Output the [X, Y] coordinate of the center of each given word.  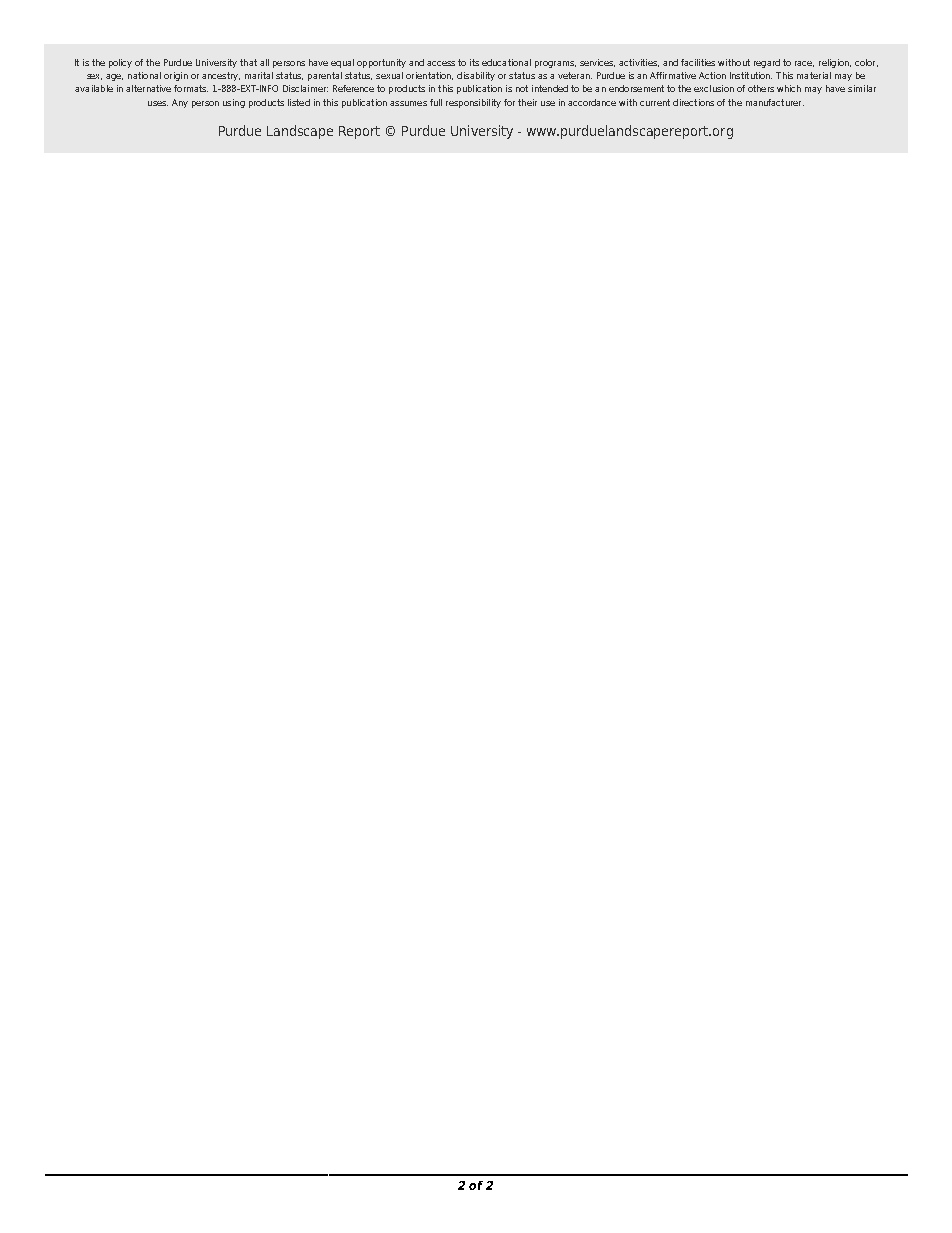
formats [191, 88]
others [761, 88]
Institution [751, 75]
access [441, 63]
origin [176, 76]
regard [767, 63]
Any [180, 103]
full [436, 102]
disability [476, 76]
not [522, 88]
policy [120, 63]
